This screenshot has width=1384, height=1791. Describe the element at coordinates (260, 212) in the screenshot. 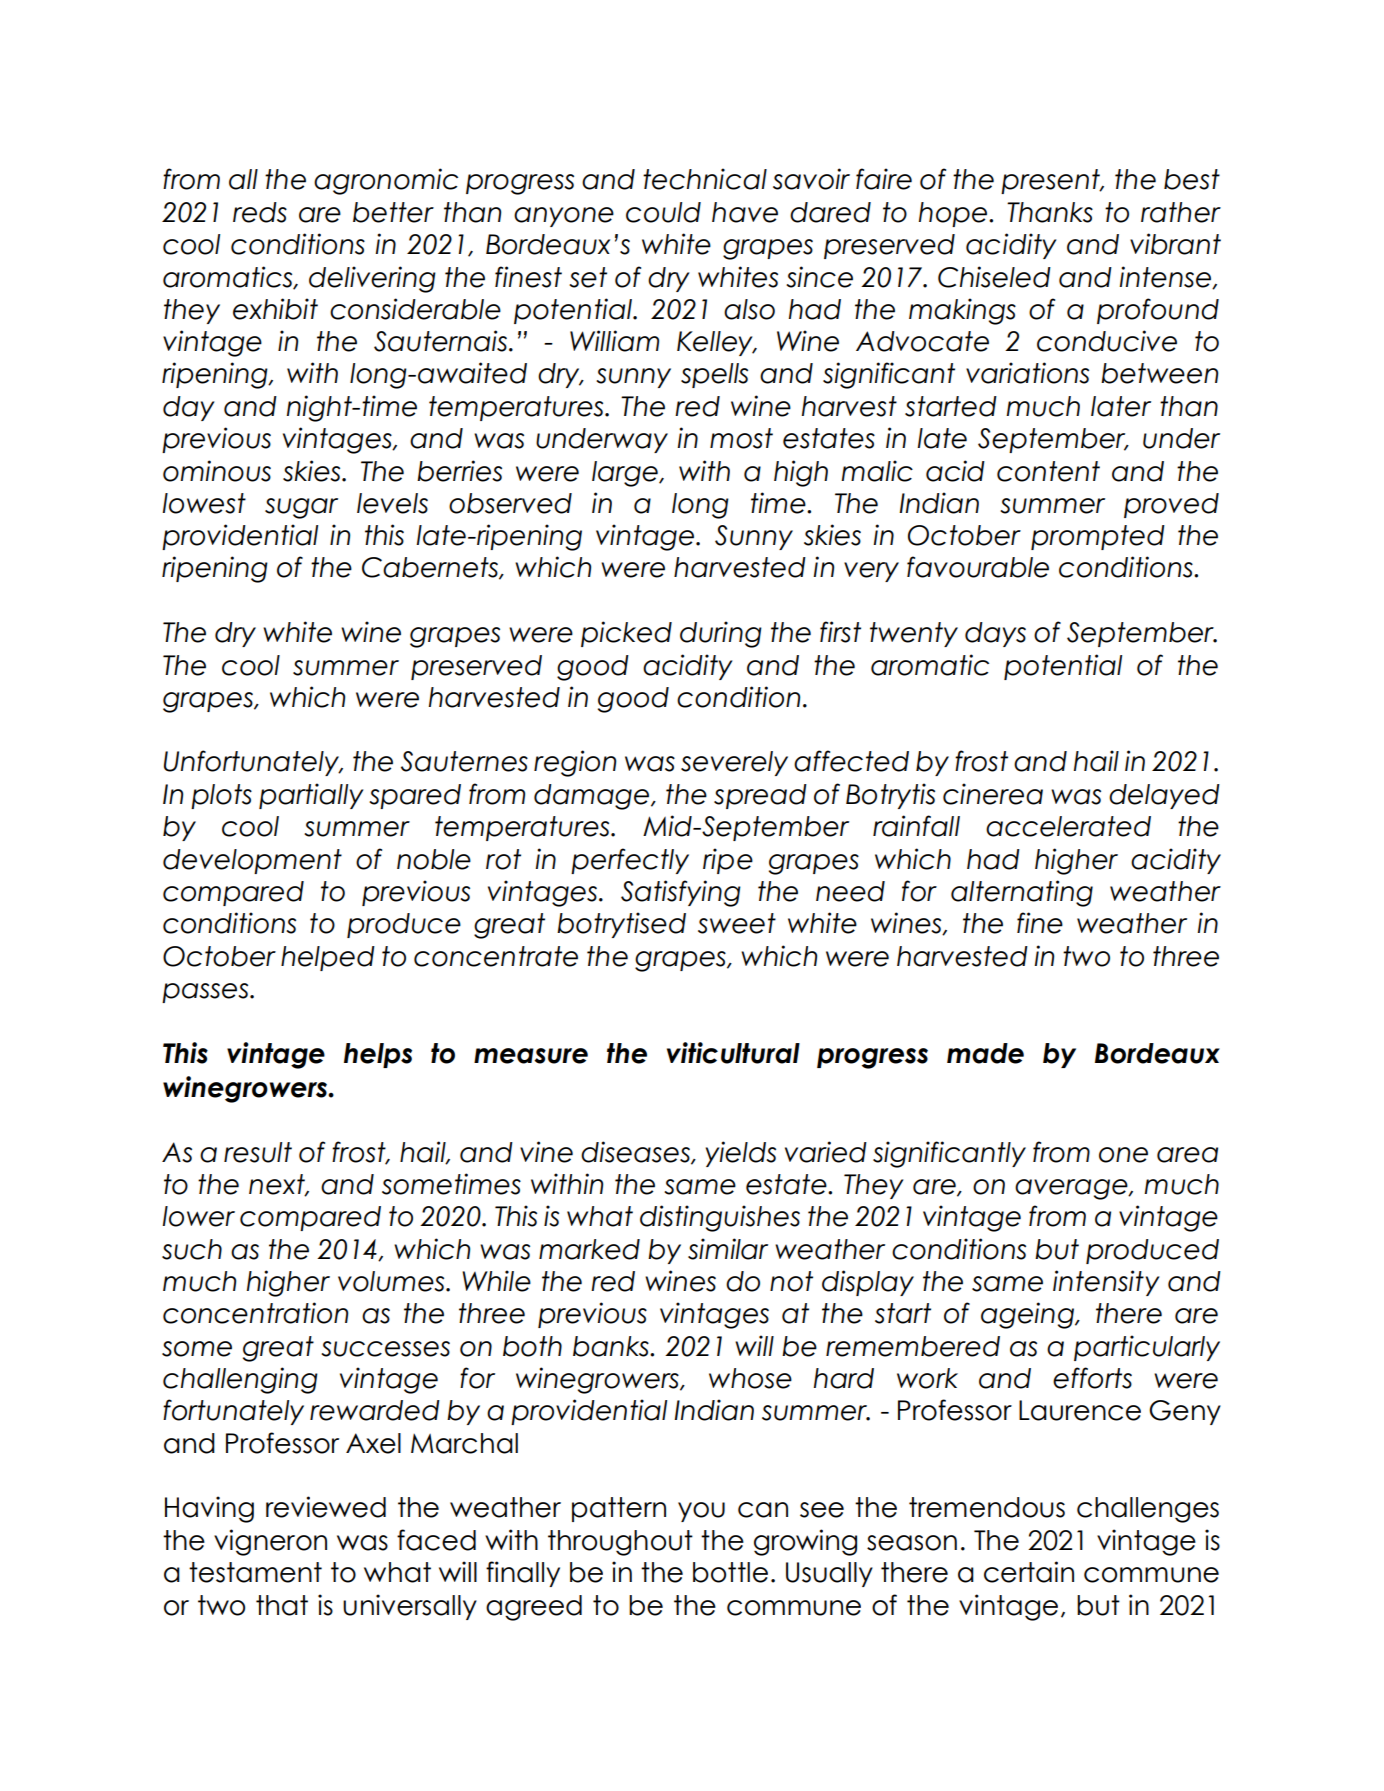

I see `reds` at that location.
